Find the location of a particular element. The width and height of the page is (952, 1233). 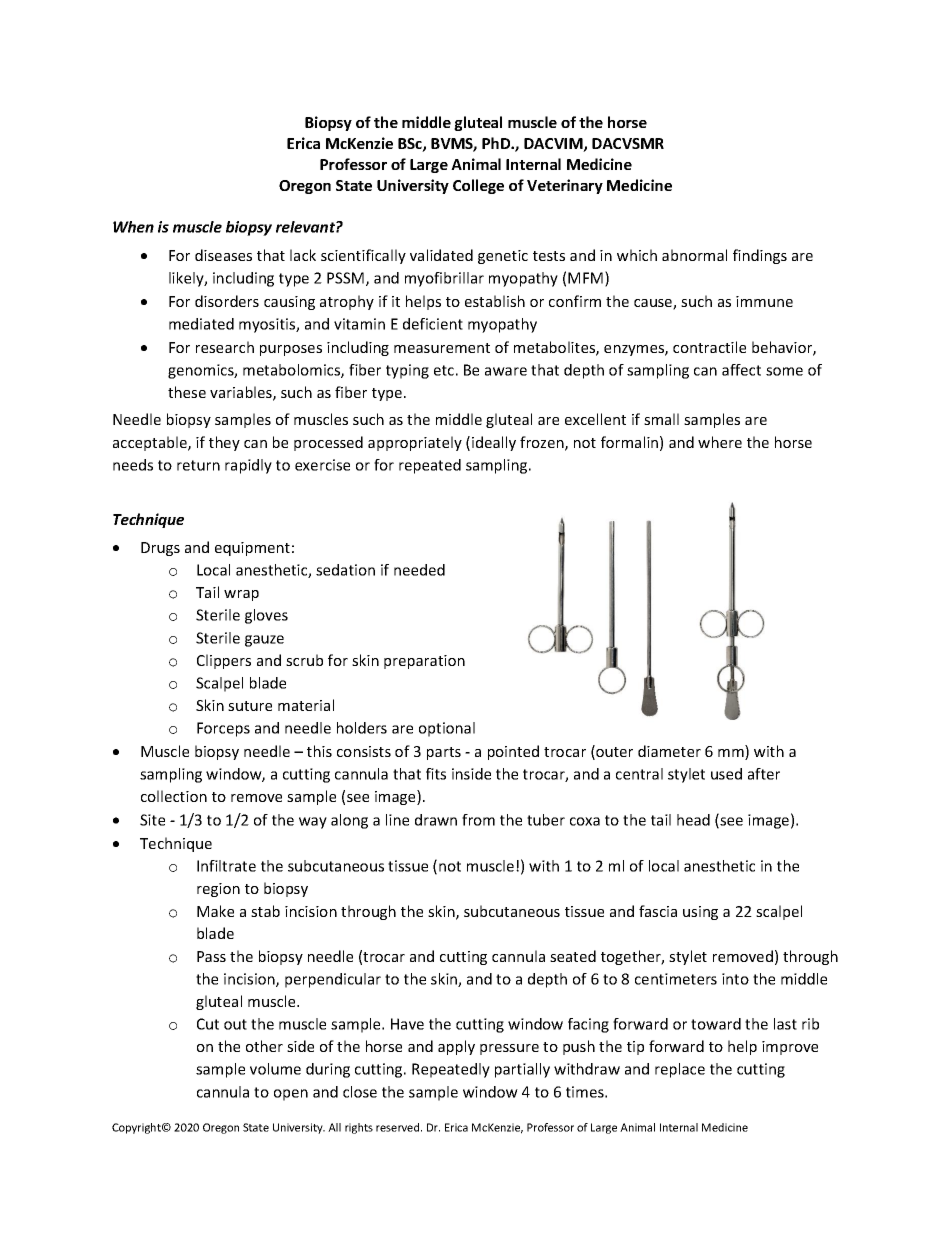

partially is located at coordinates (522, 1070).
